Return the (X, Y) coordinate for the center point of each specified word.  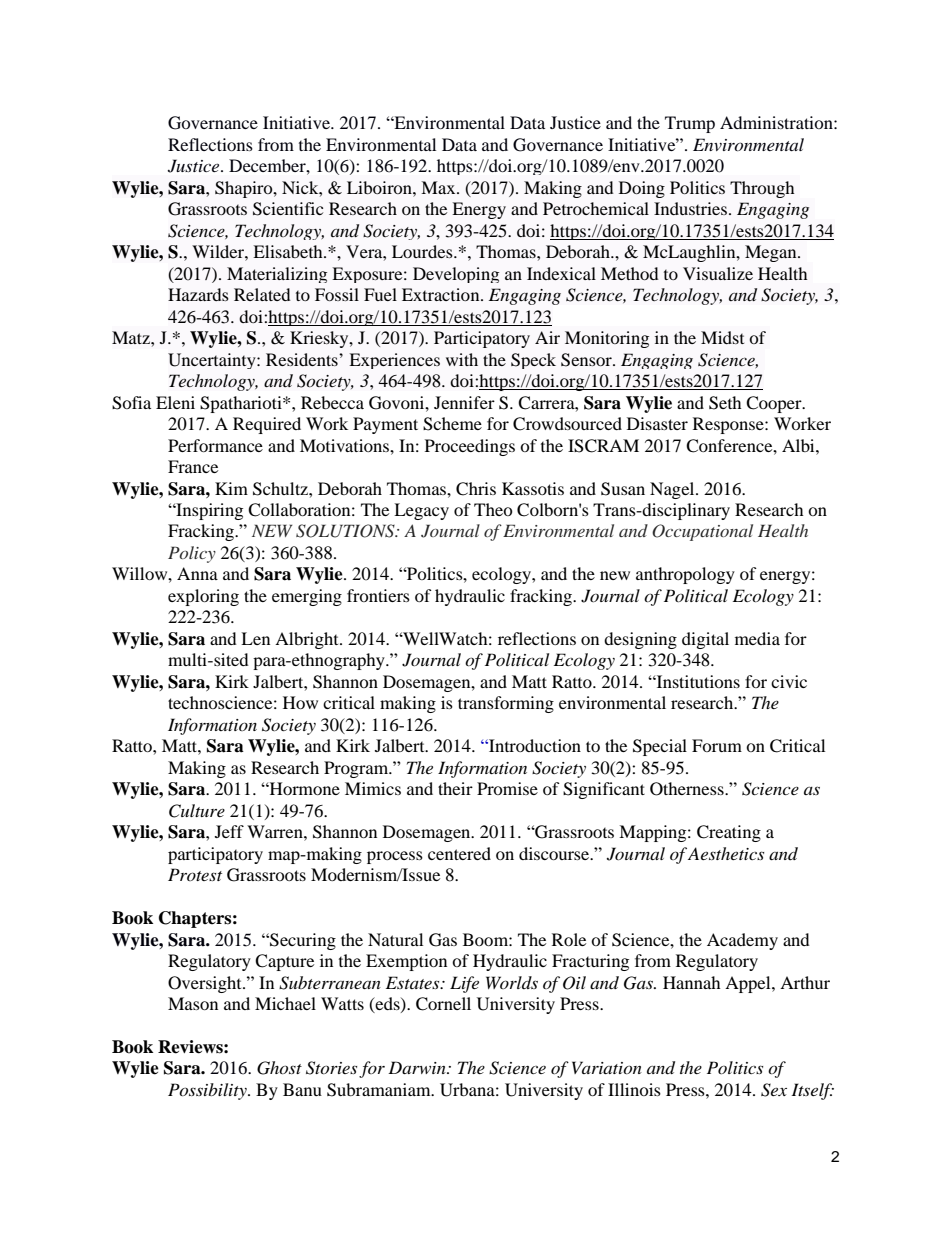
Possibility (208, 1091)
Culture (197, 811)
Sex (774, 1090)
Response (729, 425)
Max (439, 187)
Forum (717, 745)
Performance (215, 445)
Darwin (418, 1067)
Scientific (288, 209)
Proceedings (470, 447)
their (455, 788)
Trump (690, 124)
